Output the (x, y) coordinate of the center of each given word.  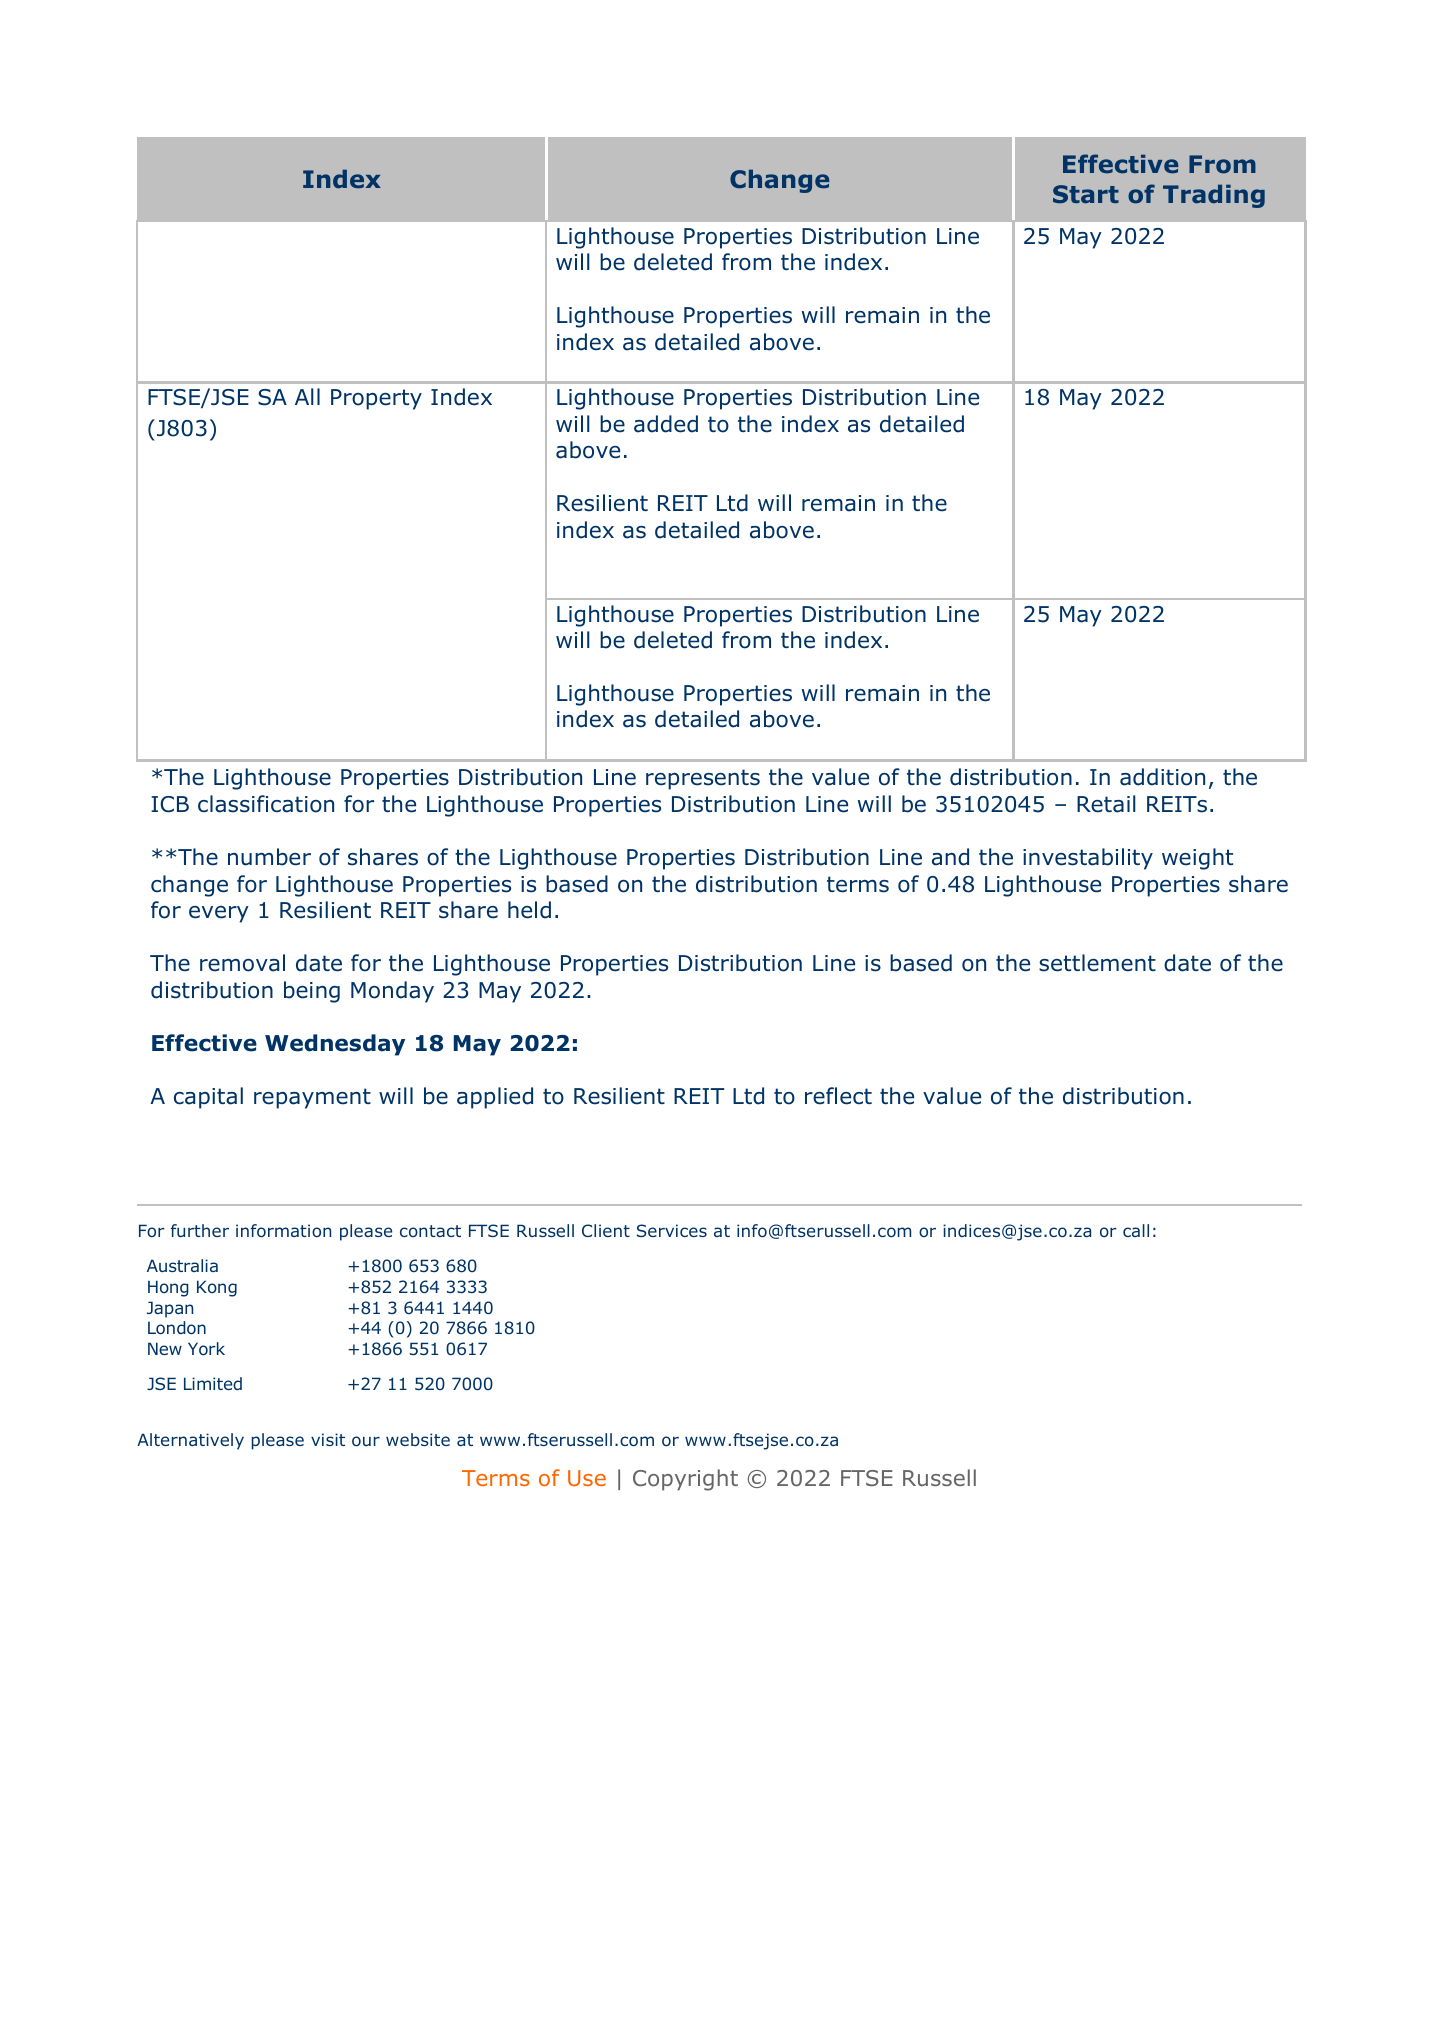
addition (1162, 777)
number (269, 857)
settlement (1097, 963)
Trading (1214, 196)
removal (242, 963)
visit (328, 1439)
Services (672, 1230)
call (1136, 1230)
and (950, 857)
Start (1086, 194)
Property (376, 399)
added (666, 424)
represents (703, 779)
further (200, 1230)
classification (266, 804)
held (529, 910)
